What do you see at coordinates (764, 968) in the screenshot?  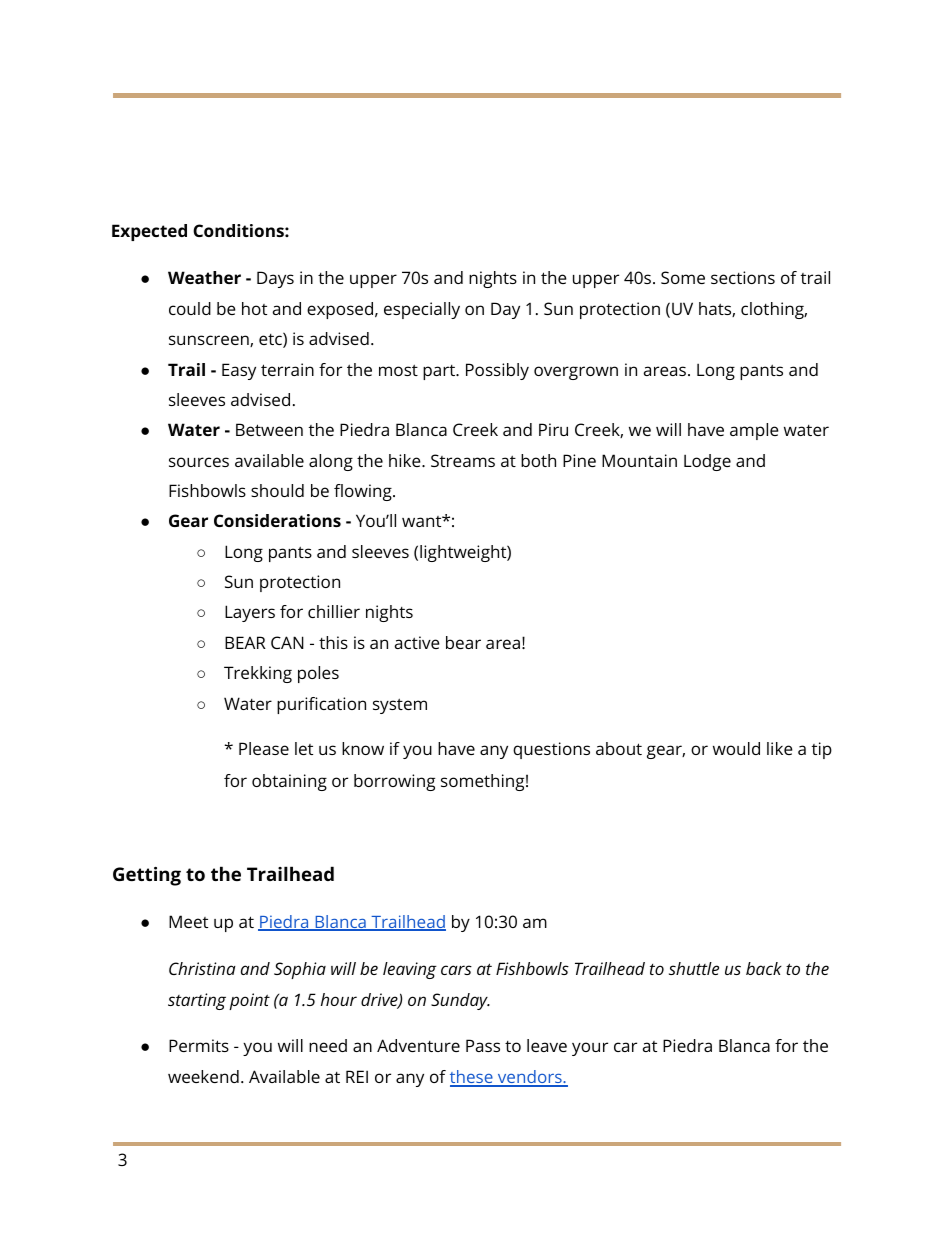 I see `back` at bounding box center [764, 968].
